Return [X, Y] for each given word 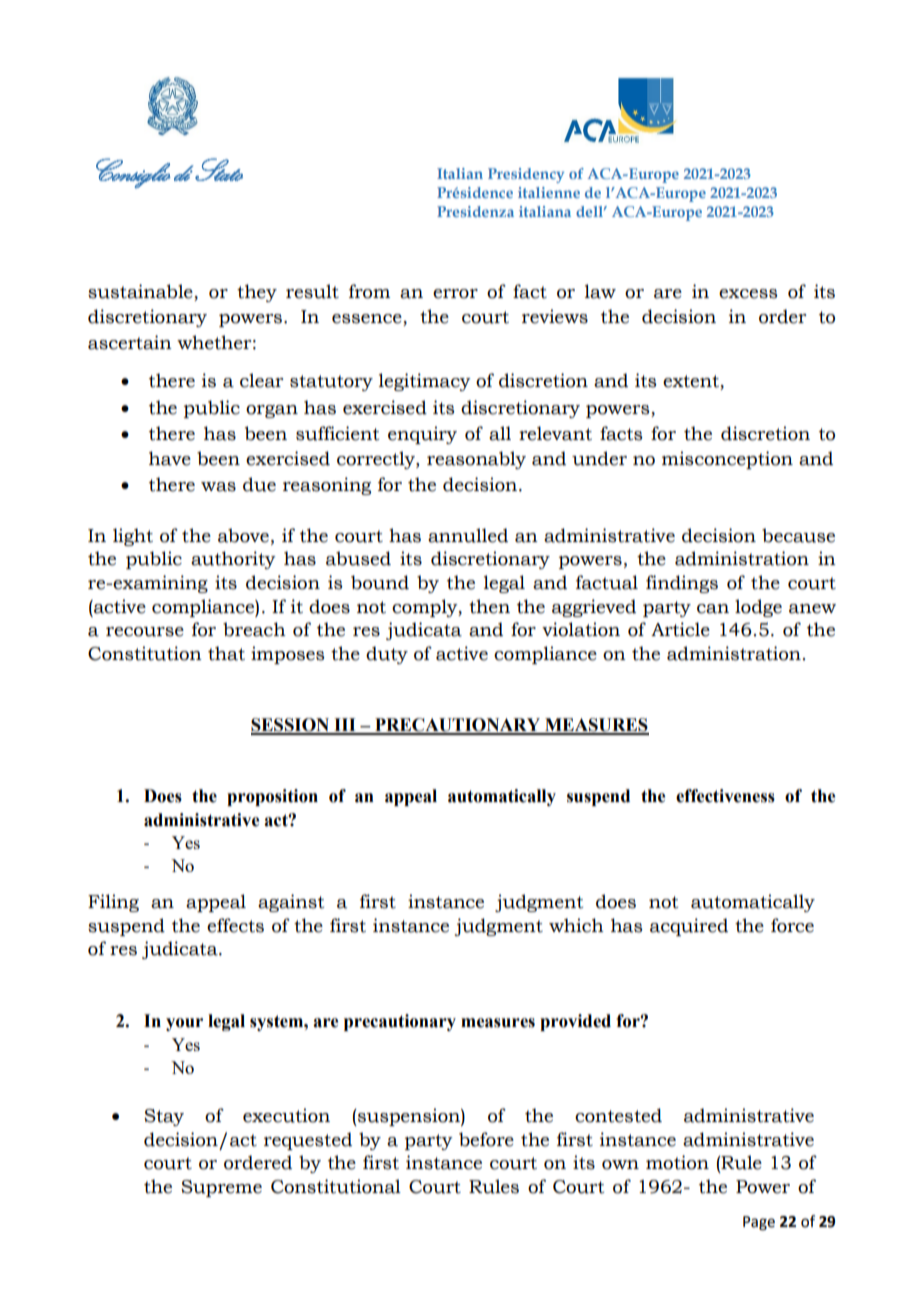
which [576, 925]
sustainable [141, 292]
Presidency [526, 175]
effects [235, 925]
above [243, 535]
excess [748, 294]
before [486, 1139]
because [798, 535]
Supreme [221, 1188]
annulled [468, 535]
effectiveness [725, 796]
